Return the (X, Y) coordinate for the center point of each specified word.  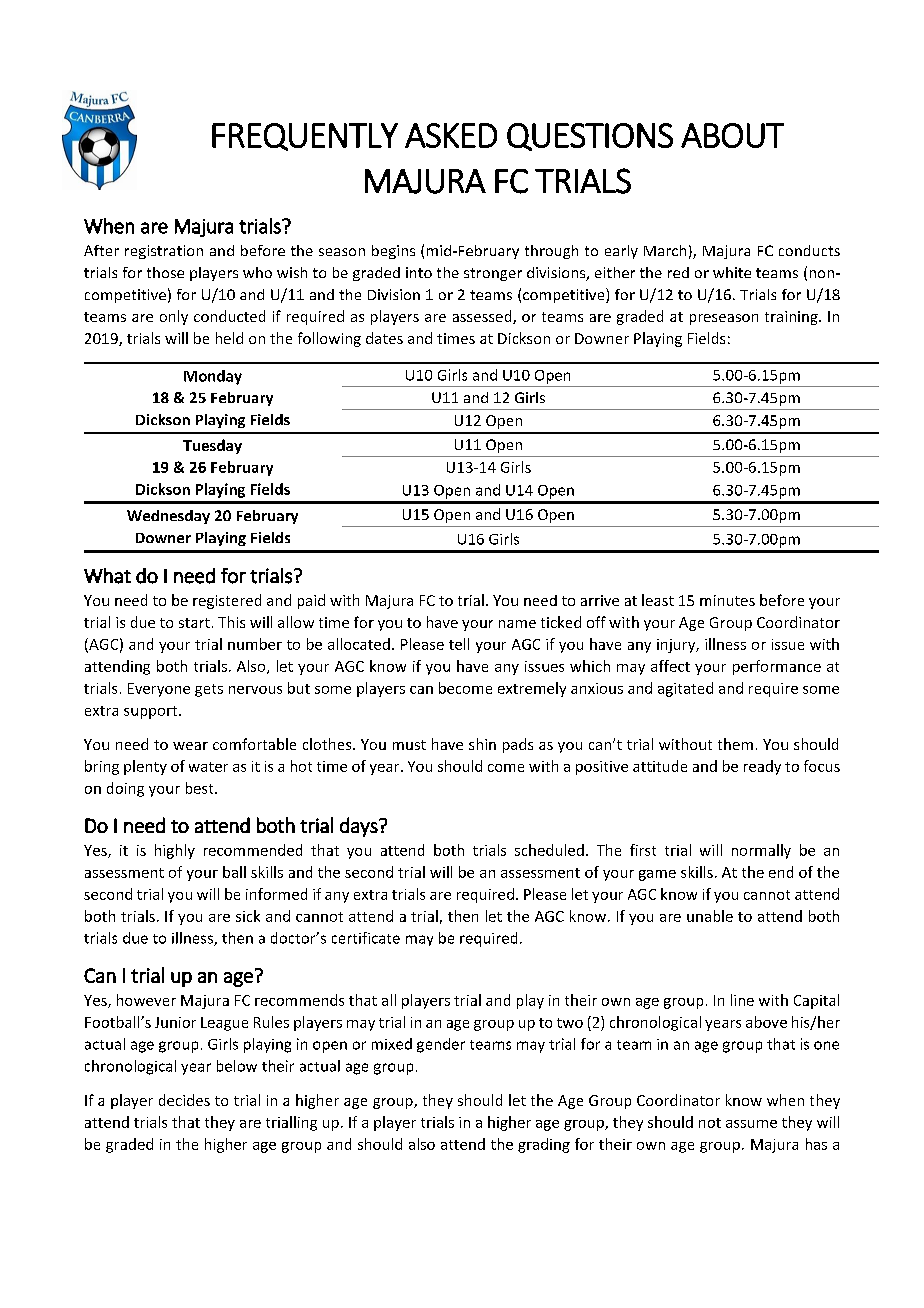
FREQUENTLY (305, 137)
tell (459, 644)
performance (777, 667)
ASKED (451, 135)
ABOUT (732, 135)
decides (184, 1100)
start (194, 623)
